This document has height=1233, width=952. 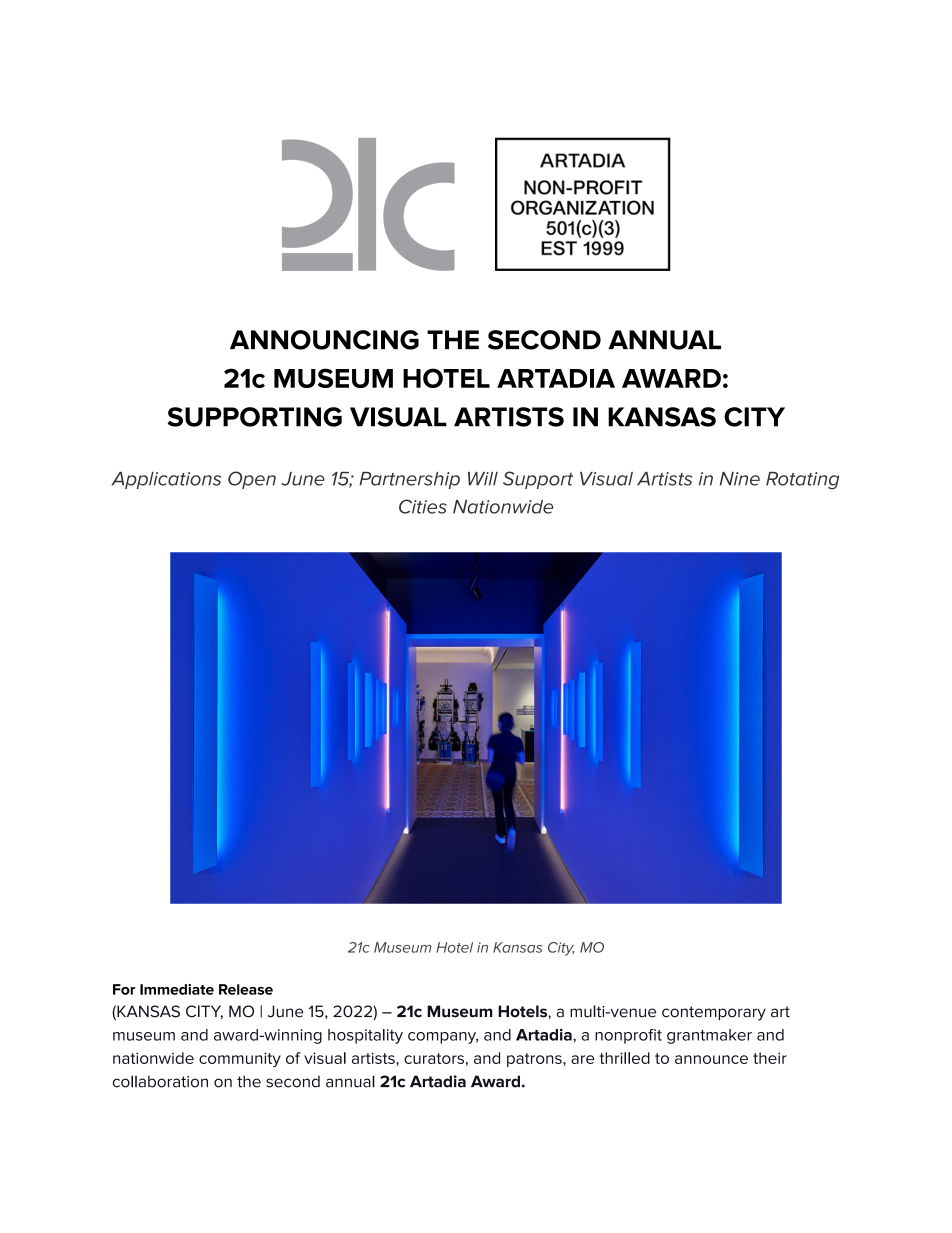 I want to click on Will, so click(x=483, y=479).
